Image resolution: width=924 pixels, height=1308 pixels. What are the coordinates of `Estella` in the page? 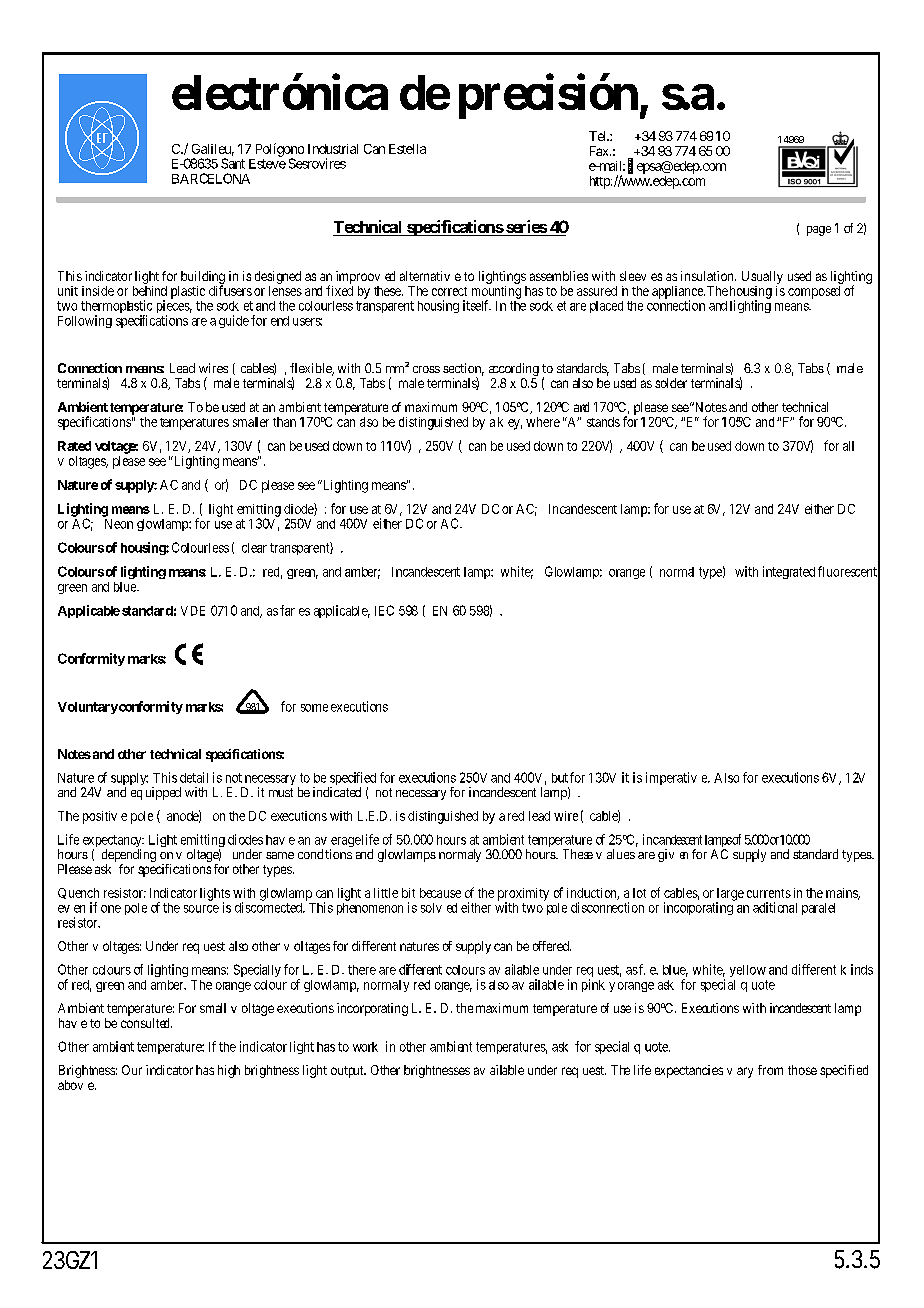 It's located at (407, 149).
